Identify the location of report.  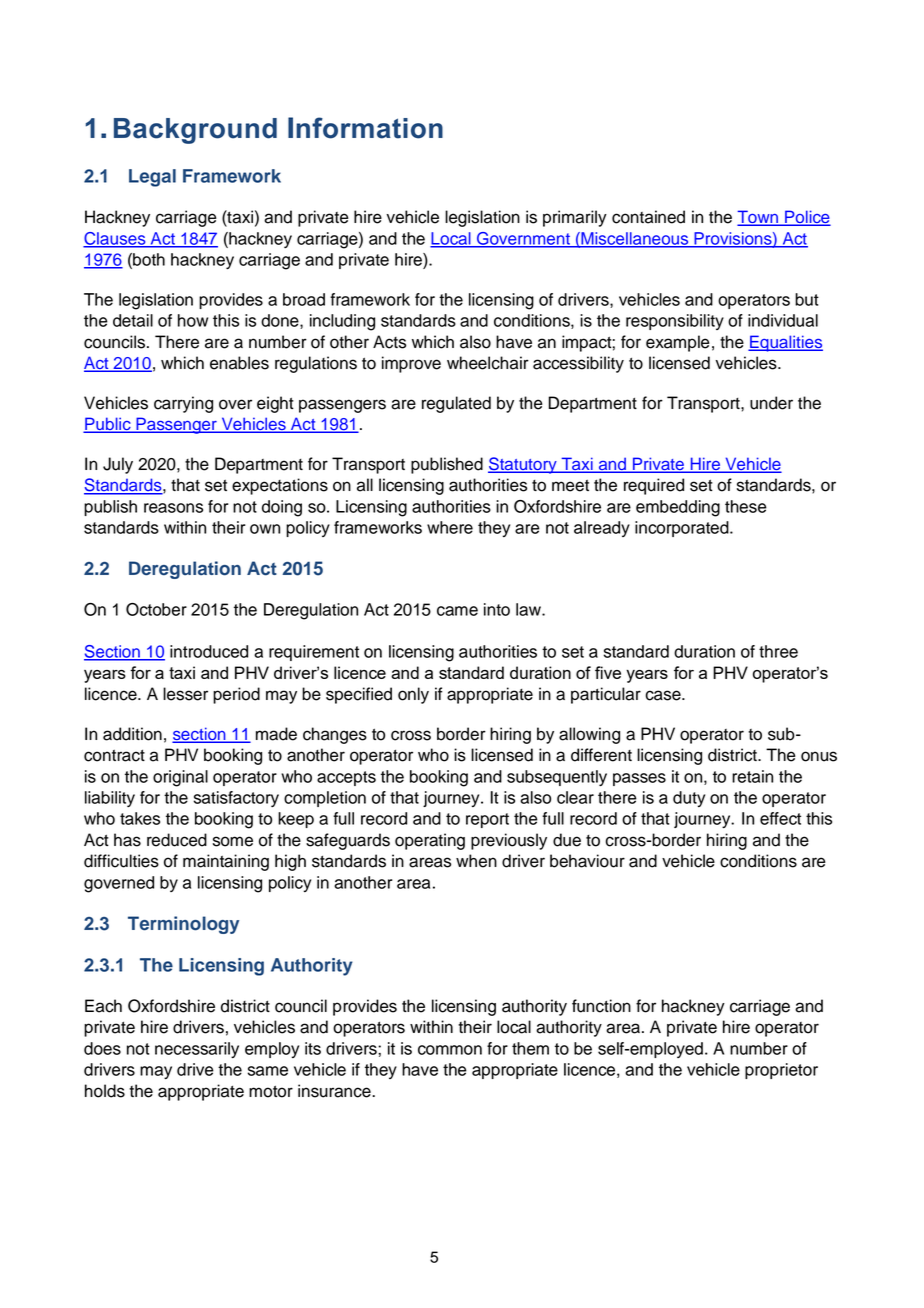
(487, 820).
